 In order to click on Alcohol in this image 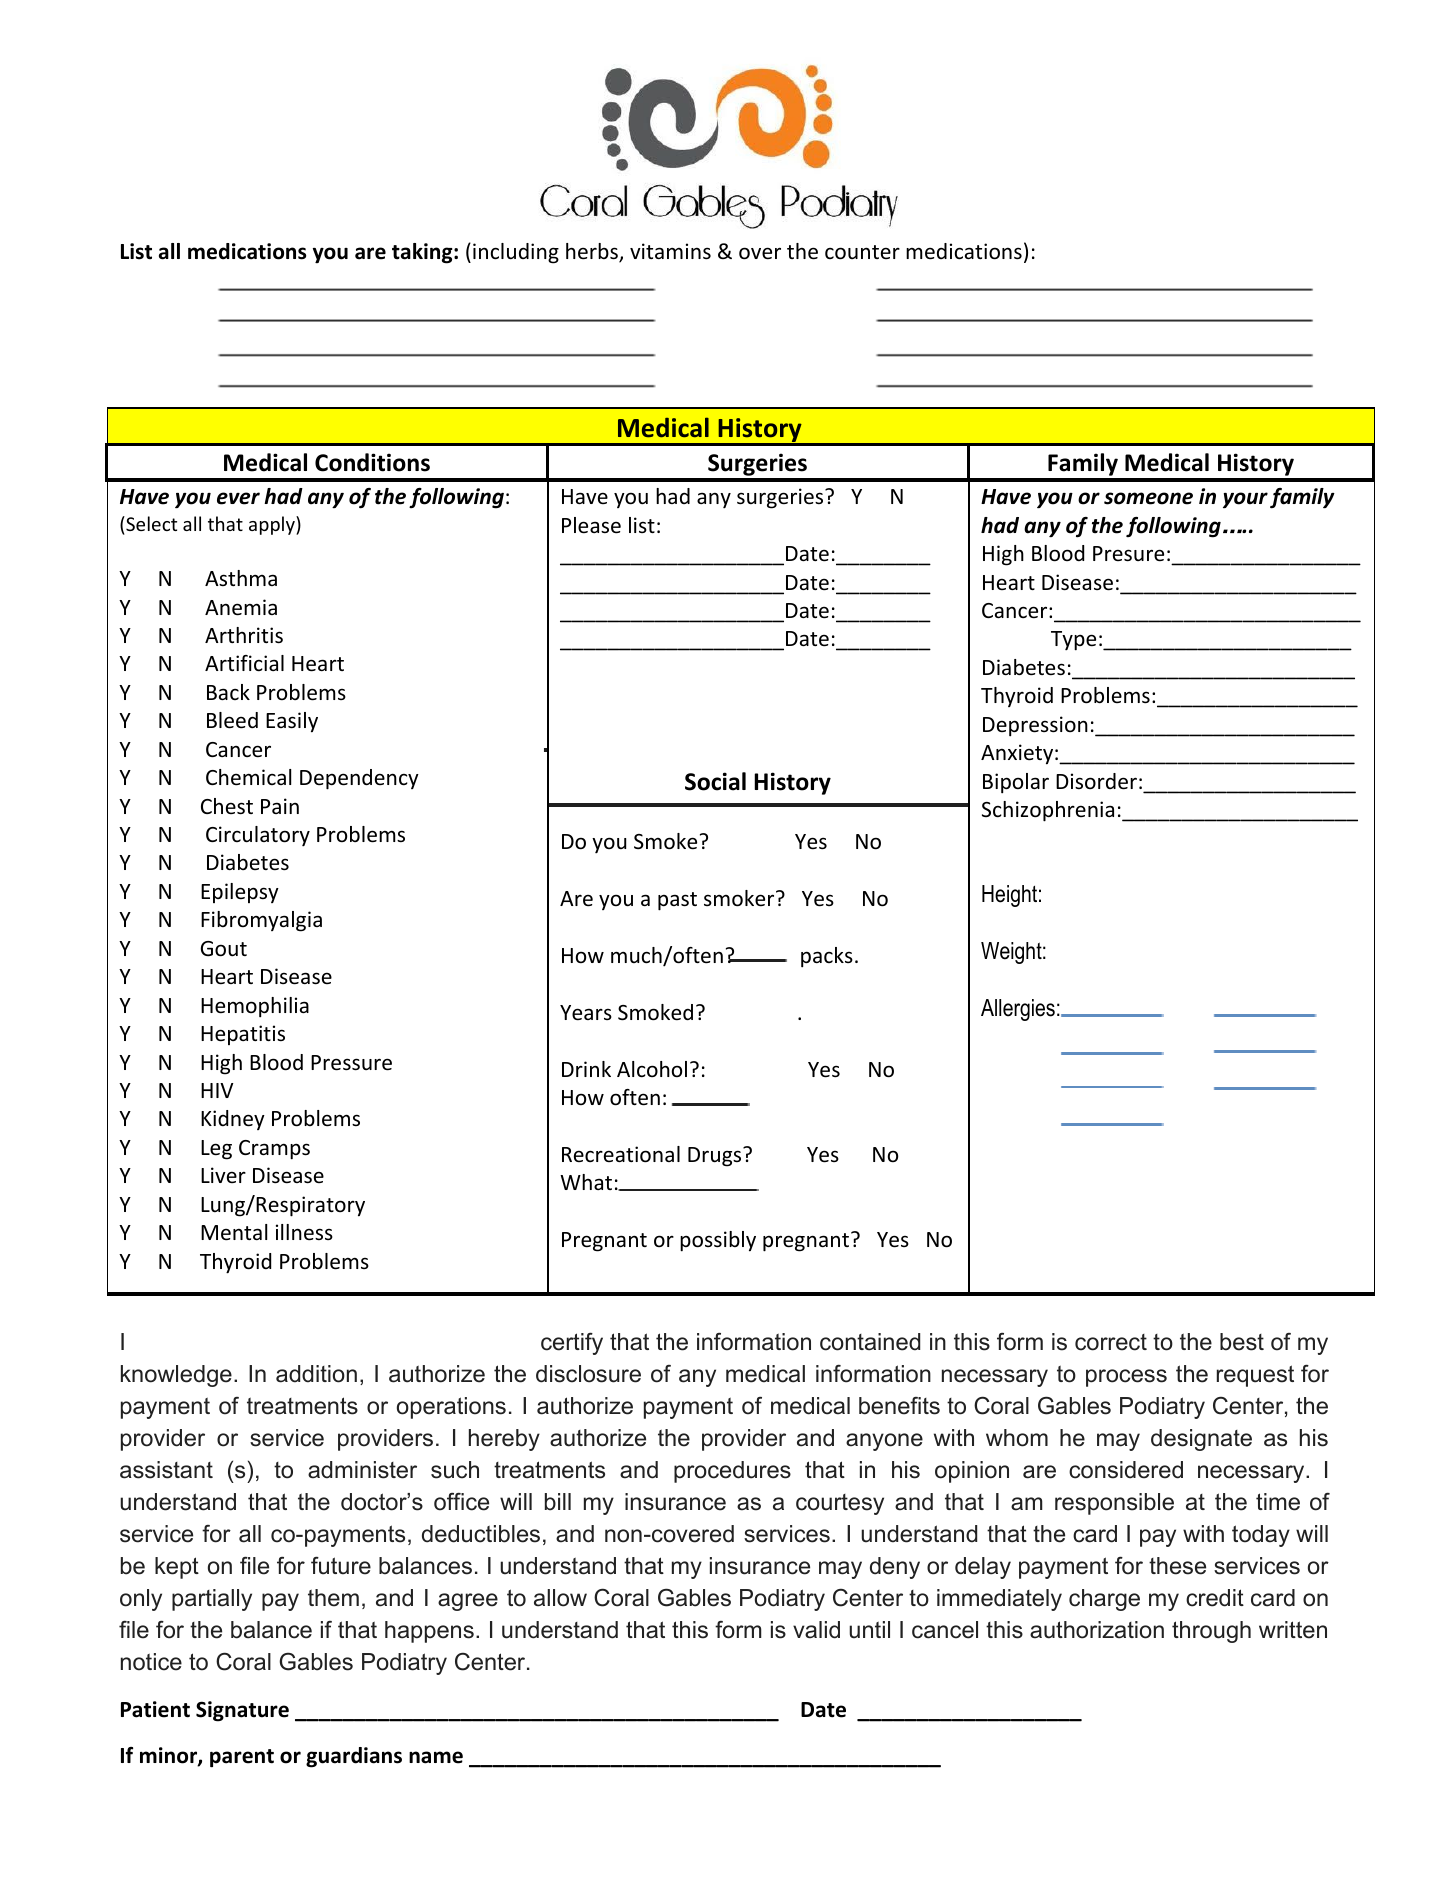, I will do `click(652, 1069)`.
